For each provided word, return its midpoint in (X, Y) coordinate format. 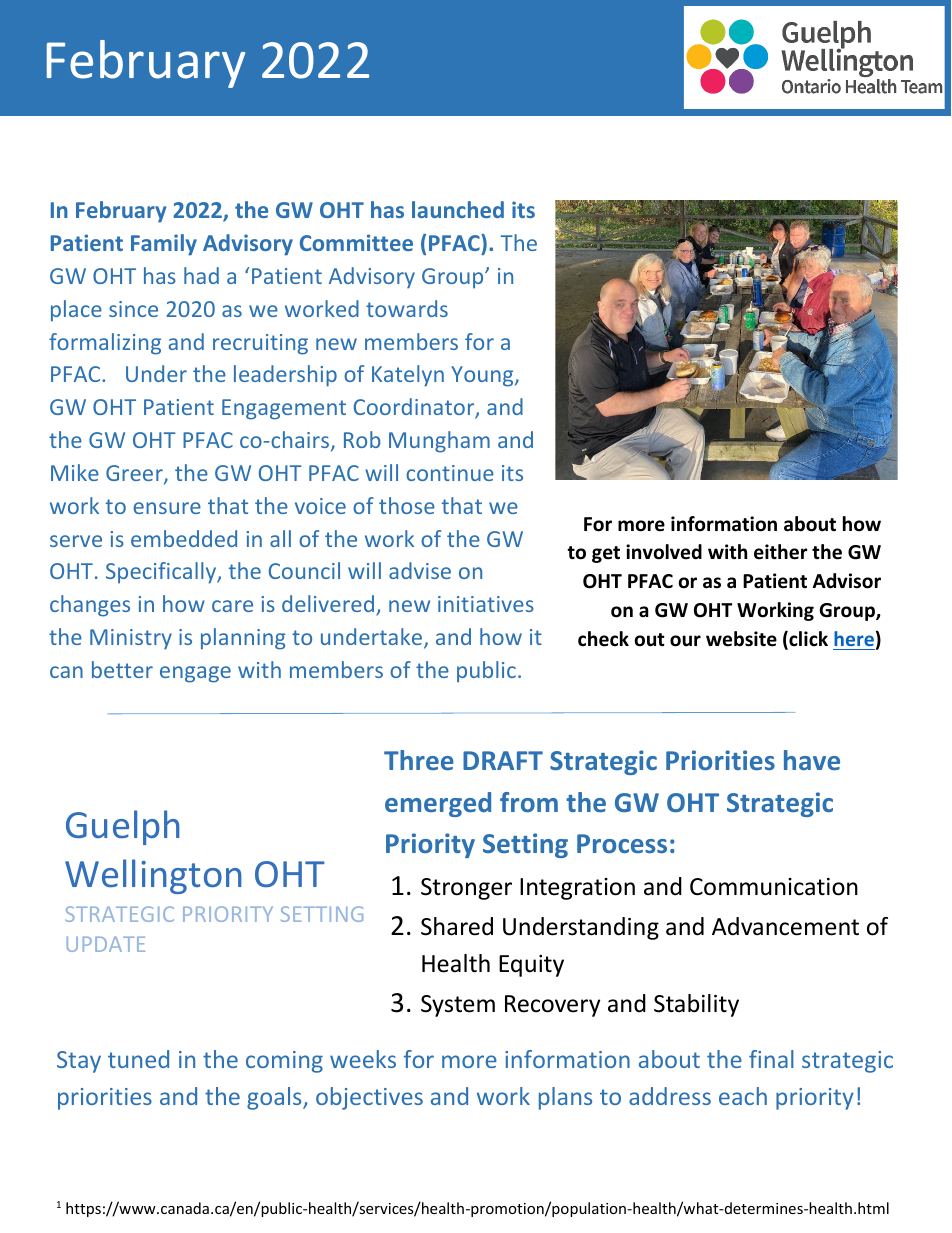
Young (483, 376)
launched (458, 209)
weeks (363, 1059)
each (743, 1096)
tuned (138, 1059)
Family (164, 245)
